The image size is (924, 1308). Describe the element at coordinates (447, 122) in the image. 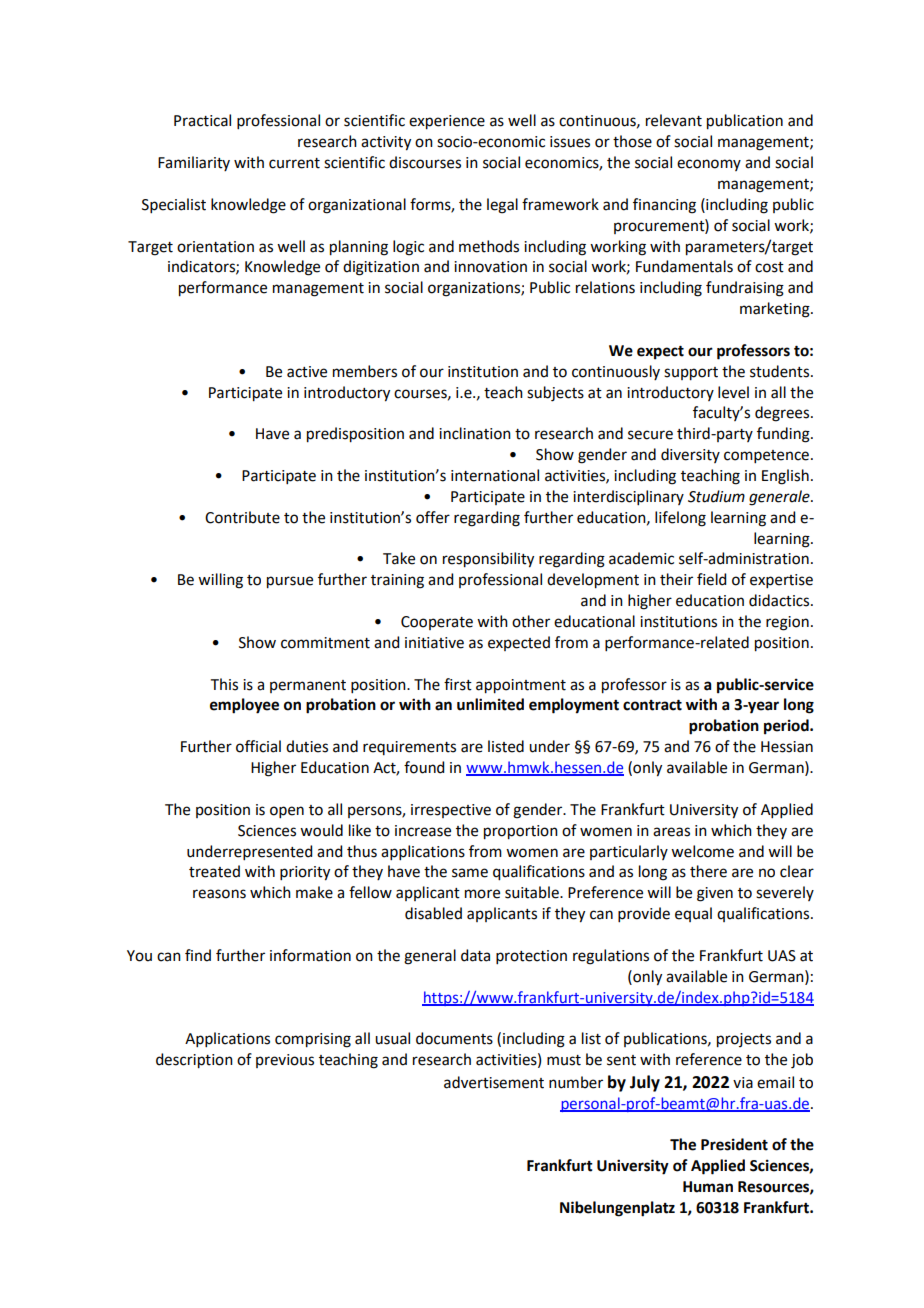

I see `experience` at that location.
